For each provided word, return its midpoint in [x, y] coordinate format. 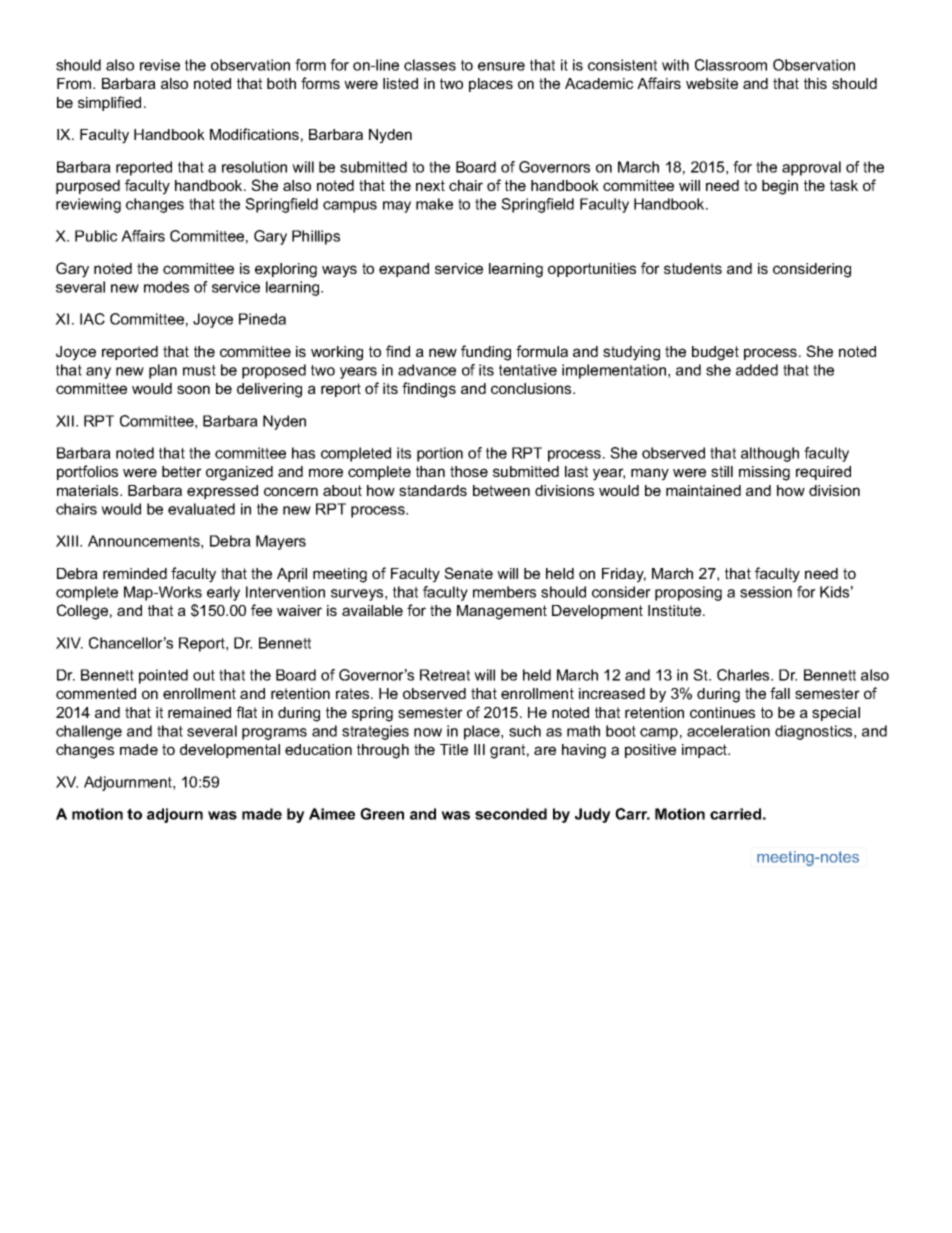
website [712, 83]
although [770, 454]
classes [430, 65]
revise [160, 65]
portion [440, 454]
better [182, 471]
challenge [89, 732]
